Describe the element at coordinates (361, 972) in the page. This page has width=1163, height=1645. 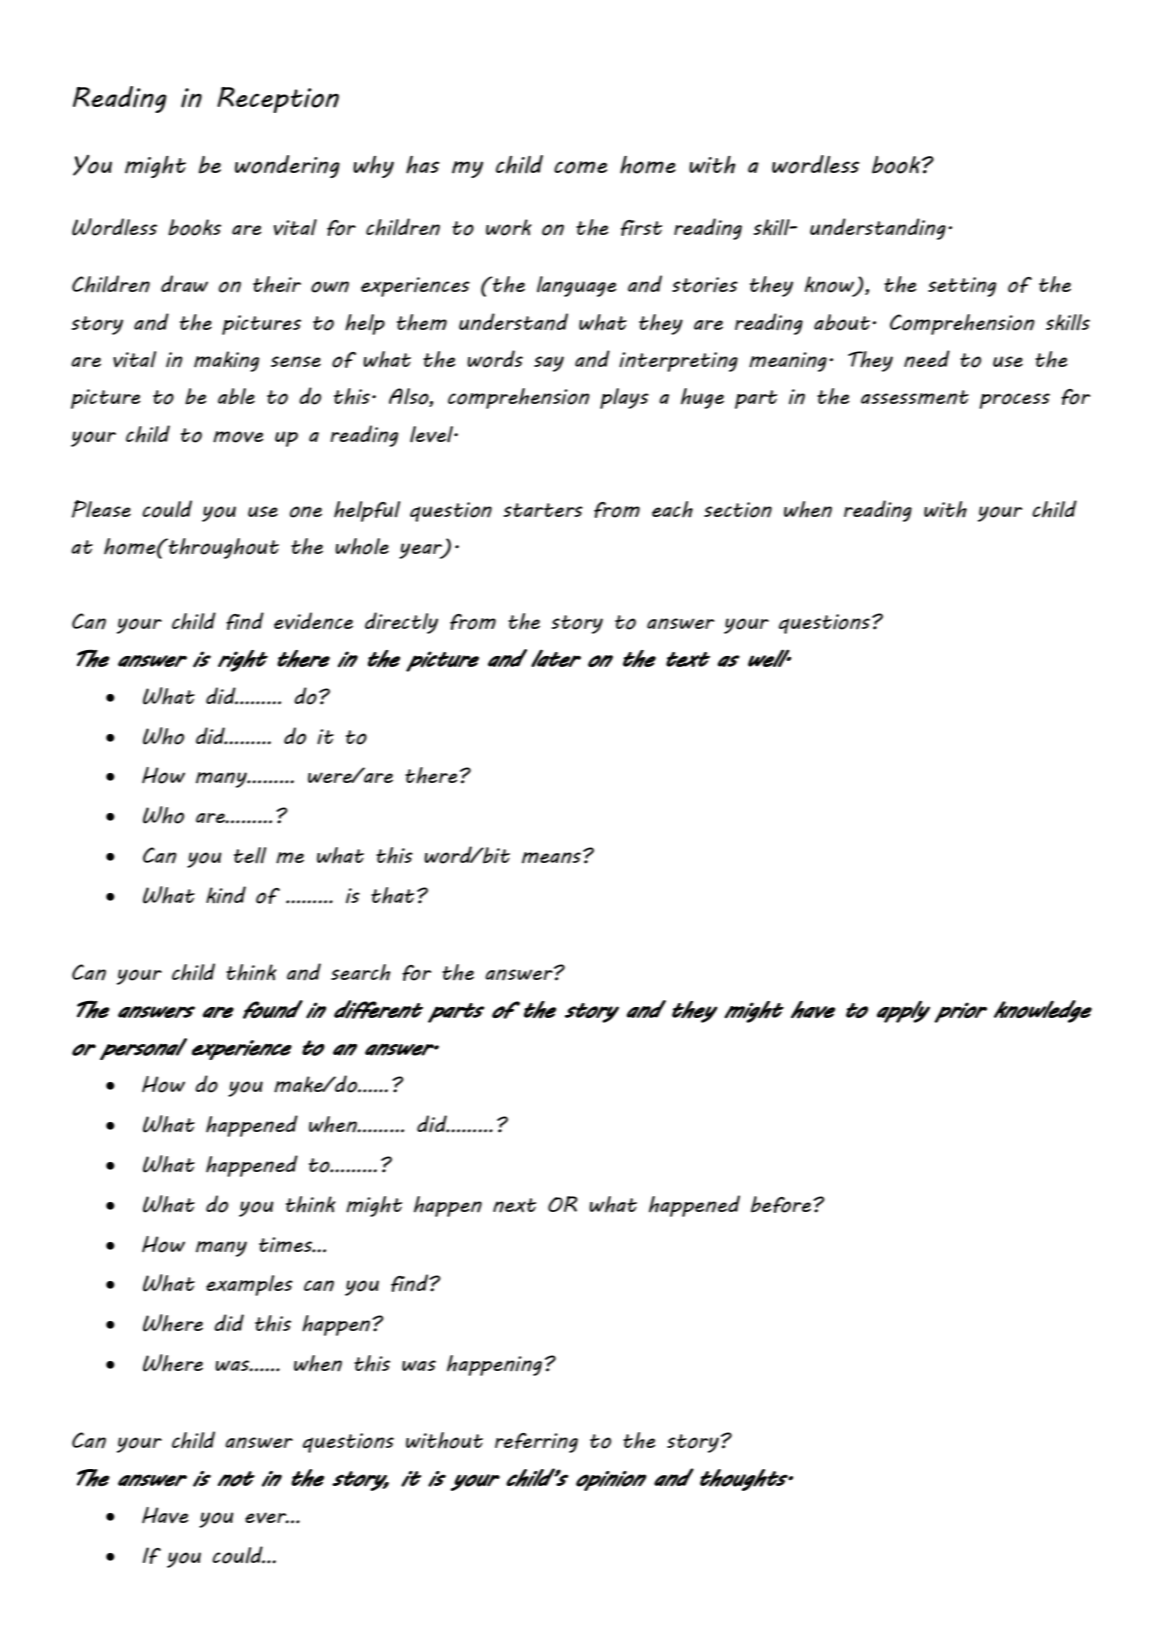
I see `search` at that location.
